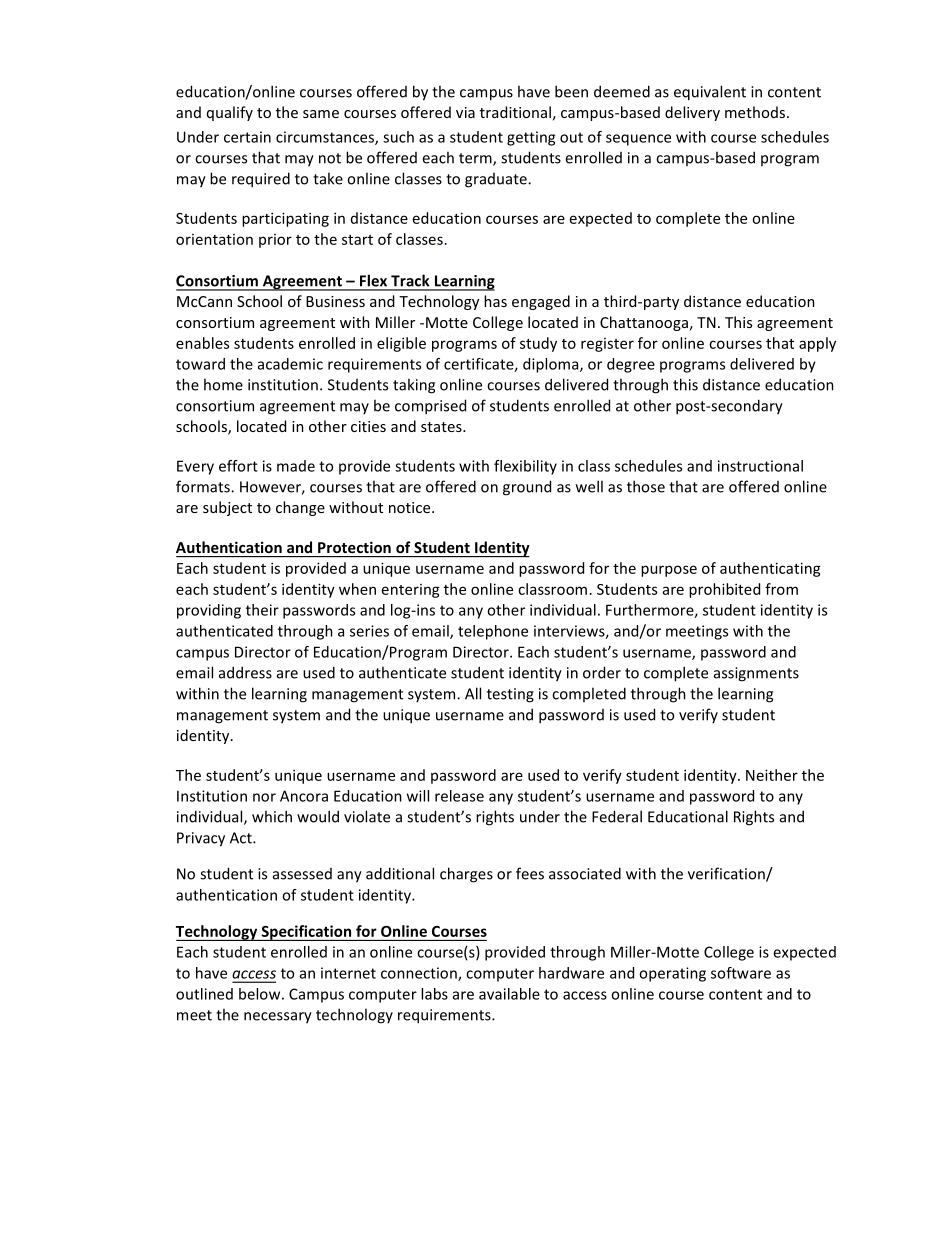 This screenshot has width=952, height=1233. What do you see at coordinates (756, 112) in the screenshot?
I see `methods` at bounding box center [756, 112].
